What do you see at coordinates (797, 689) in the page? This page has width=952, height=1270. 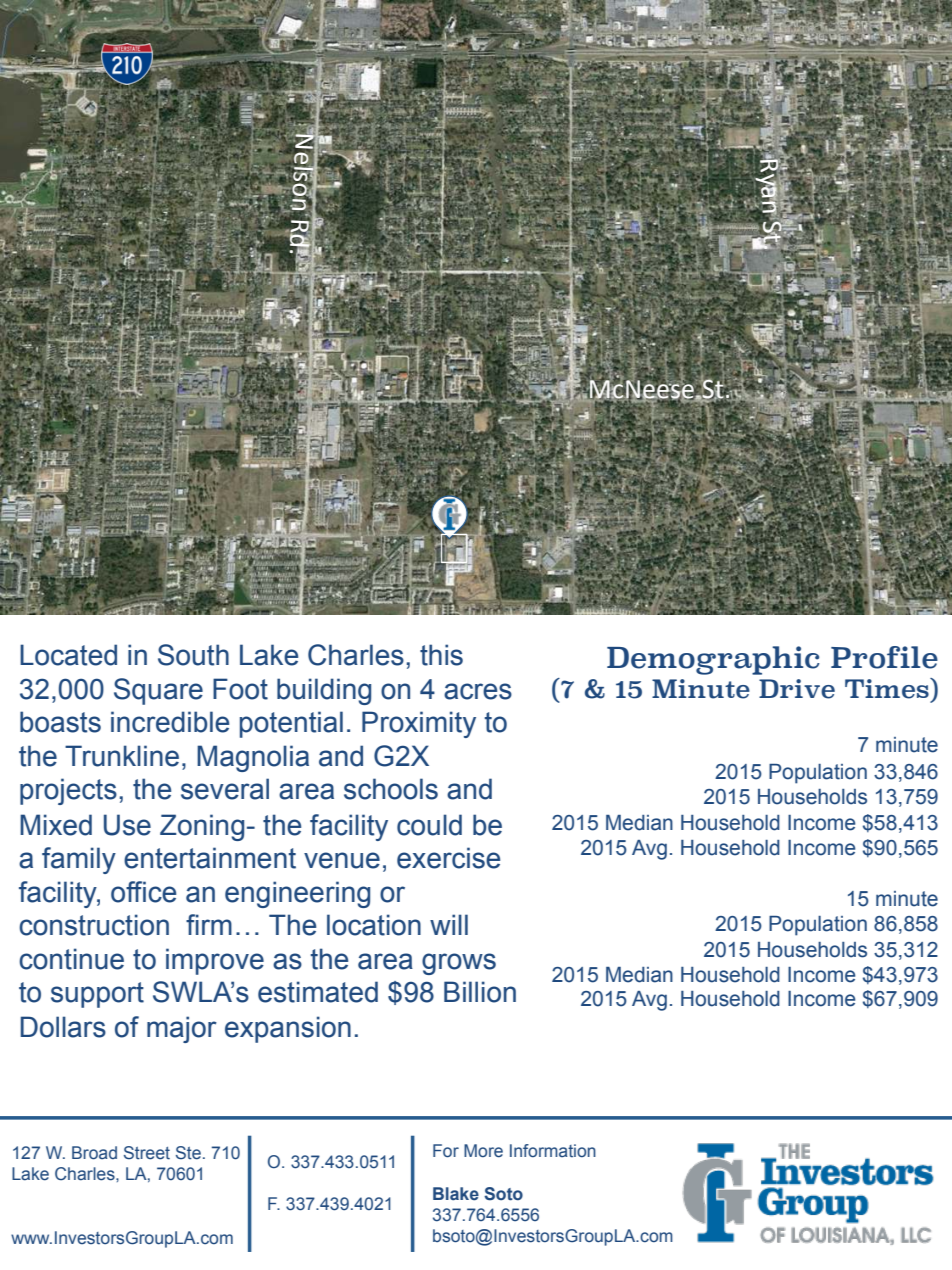 I see `Drive` at bounding box center [797, 689].
